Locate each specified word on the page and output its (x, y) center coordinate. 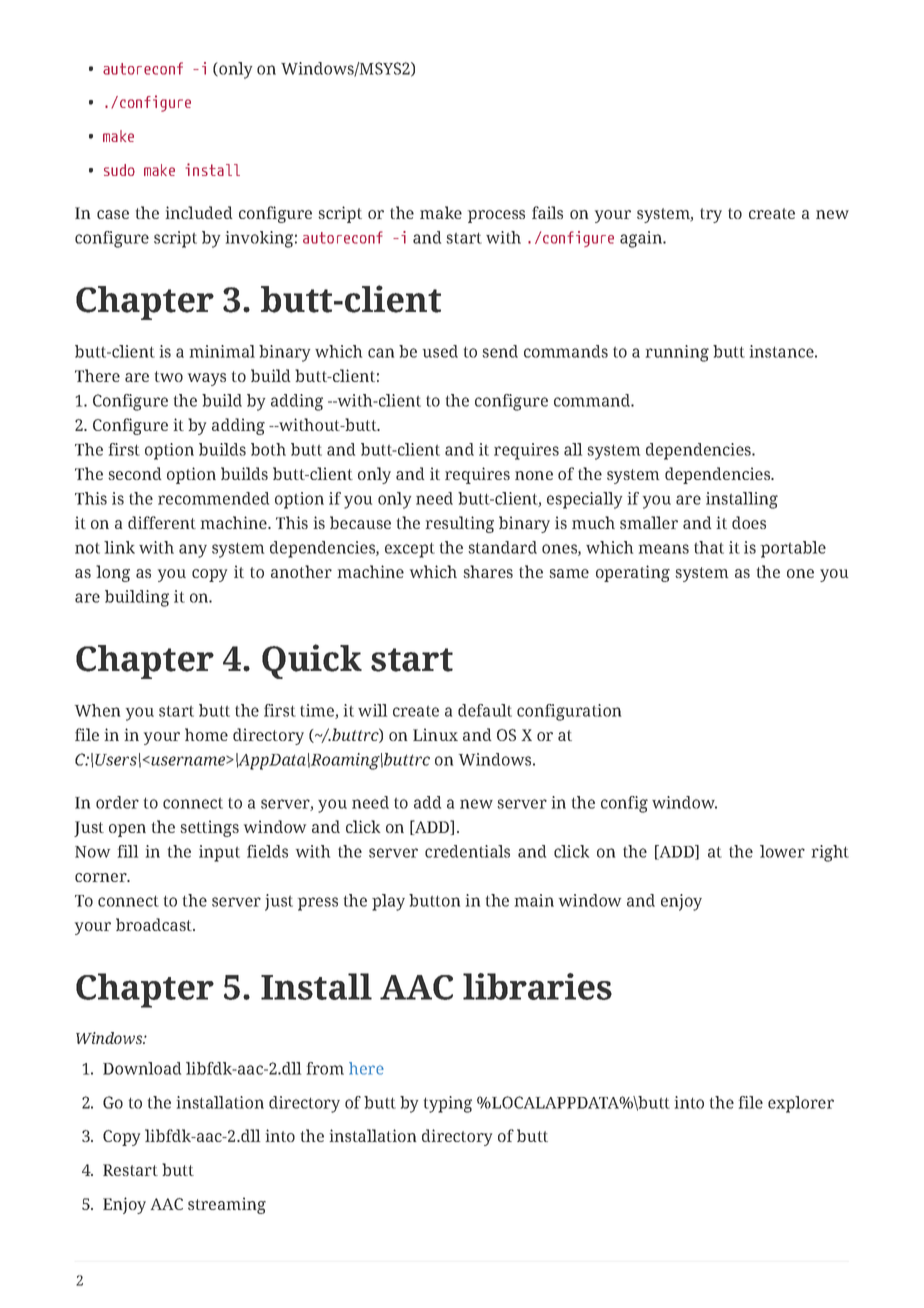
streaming (227, 1205)
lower (782, 851)
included (199, 212)
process (496, 216)
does (749, 522)
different (162, 522)
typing (448, 1104)
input (219, 853)
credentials (467, 851)
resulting (459, 524)
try (711, 215)
